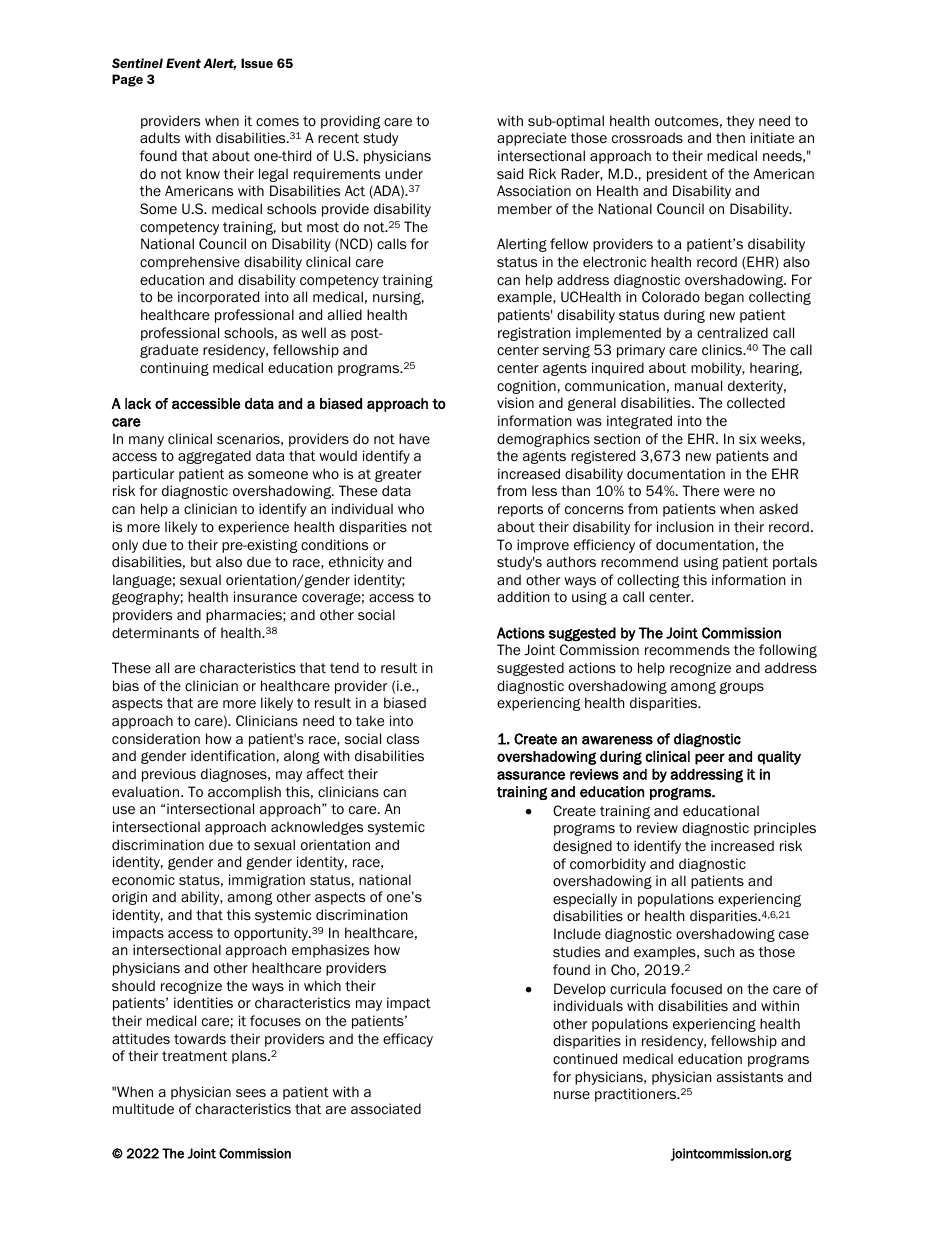 The height and width of the screenshot is (1233, 952). What do you see at coordinates (194, 1056) in the screenshot?
I see `treatment` at bounding box center [194, 1056].
